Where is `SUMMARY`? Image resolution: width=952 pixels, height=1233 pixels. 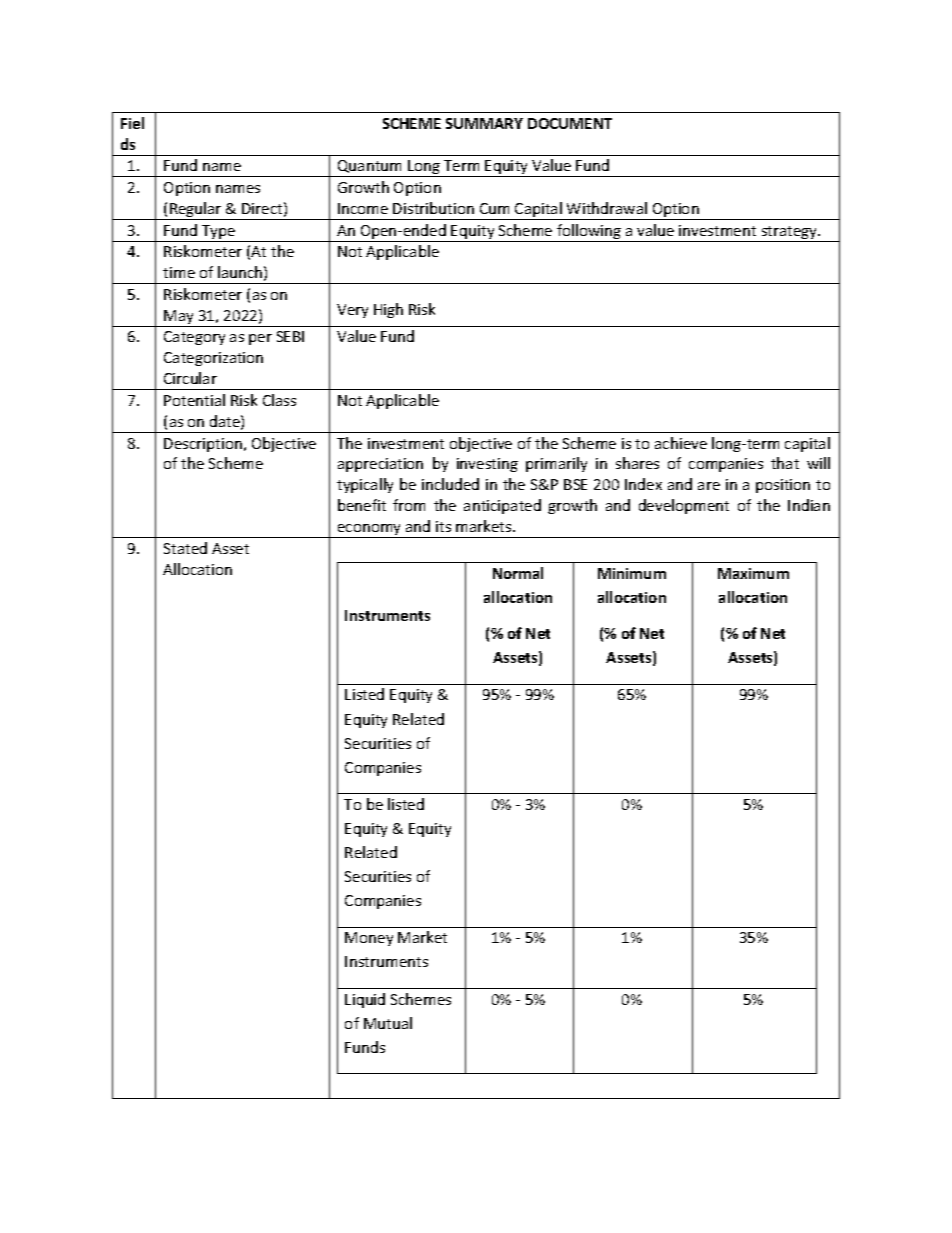 SUMMARY is located at coordinates (484, 123).
